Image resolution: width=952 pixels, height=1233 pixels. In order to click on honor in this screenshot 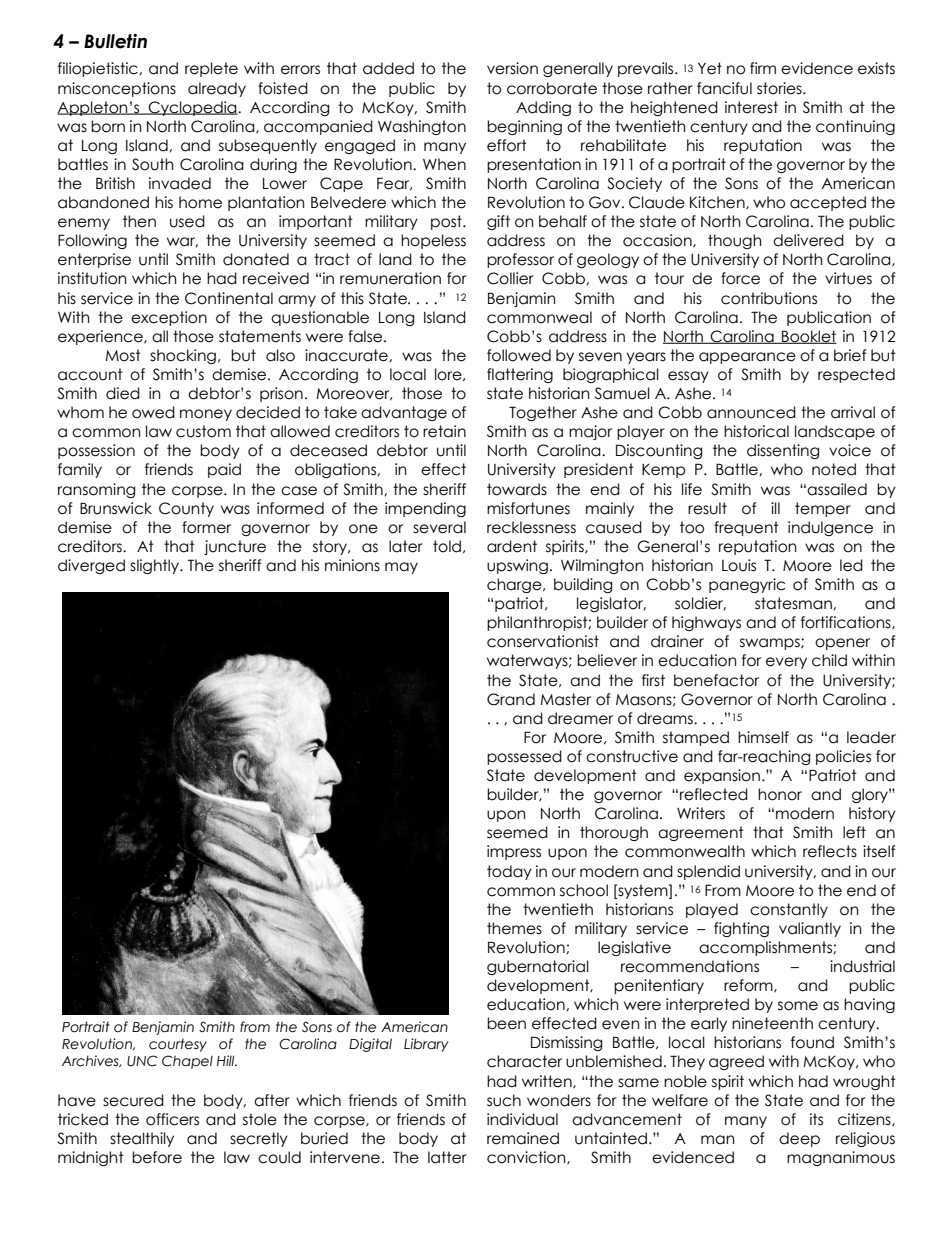, I will do `click(780, 794)`.
